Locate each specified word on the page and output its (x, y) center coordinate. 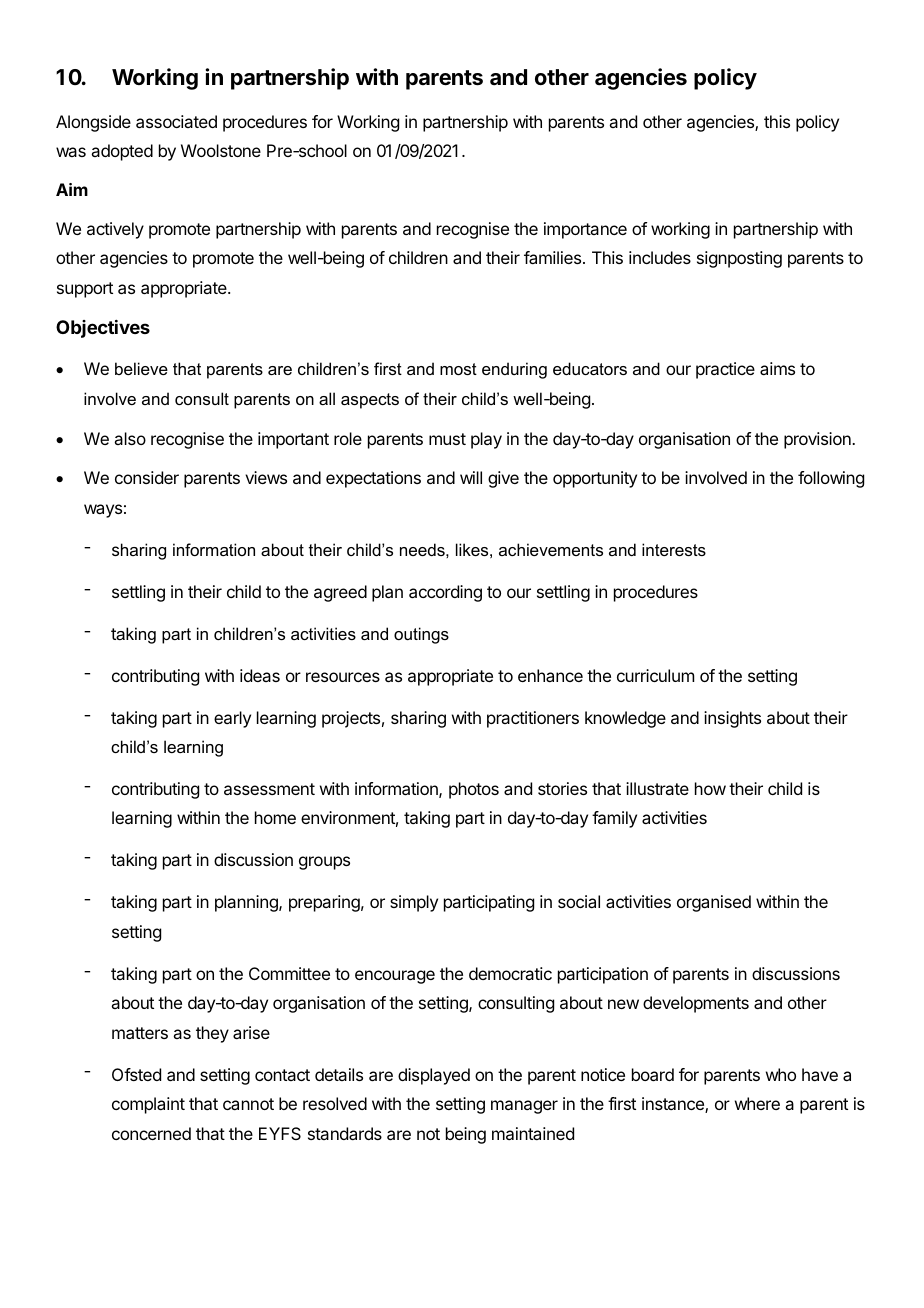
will (471, 477)
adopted (122, 152)
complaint (148, 1105)
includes (660, 257)
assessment (269, 789)
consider (147, 477)
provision (818, 440)
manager (524, 1107)
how (710, 788)
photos (474, 790)
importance (585, 230)
